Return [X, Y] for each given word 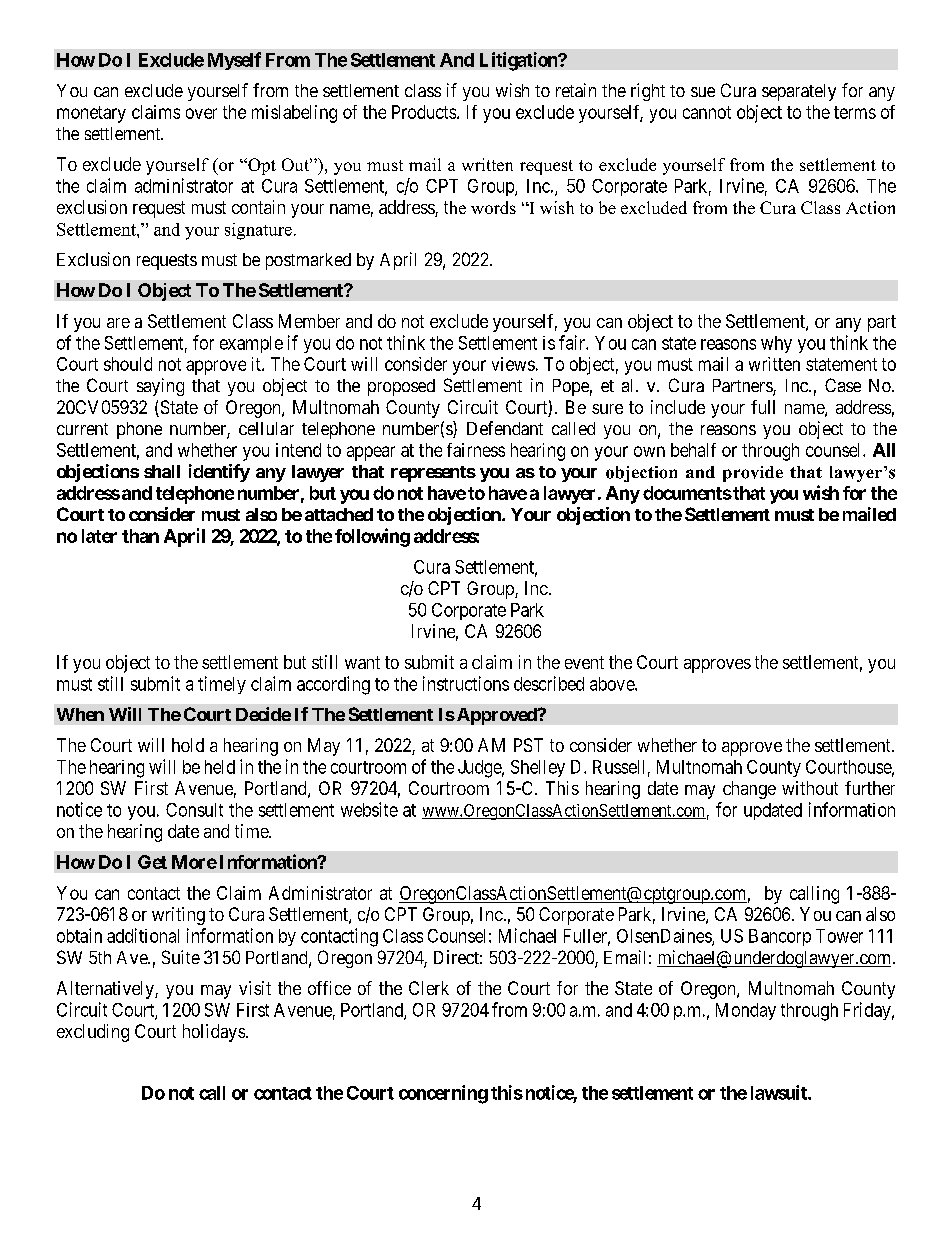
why [776, 344]
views [513, 364]
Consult [194, 810]
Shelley [538, 768]
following [372, 537]
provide [753, 474]
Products [424, 112]
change [749, 790]
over [201, 113]
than [140, 536]
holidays [214, 1033]
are [118, 323]
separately [799, 92]
